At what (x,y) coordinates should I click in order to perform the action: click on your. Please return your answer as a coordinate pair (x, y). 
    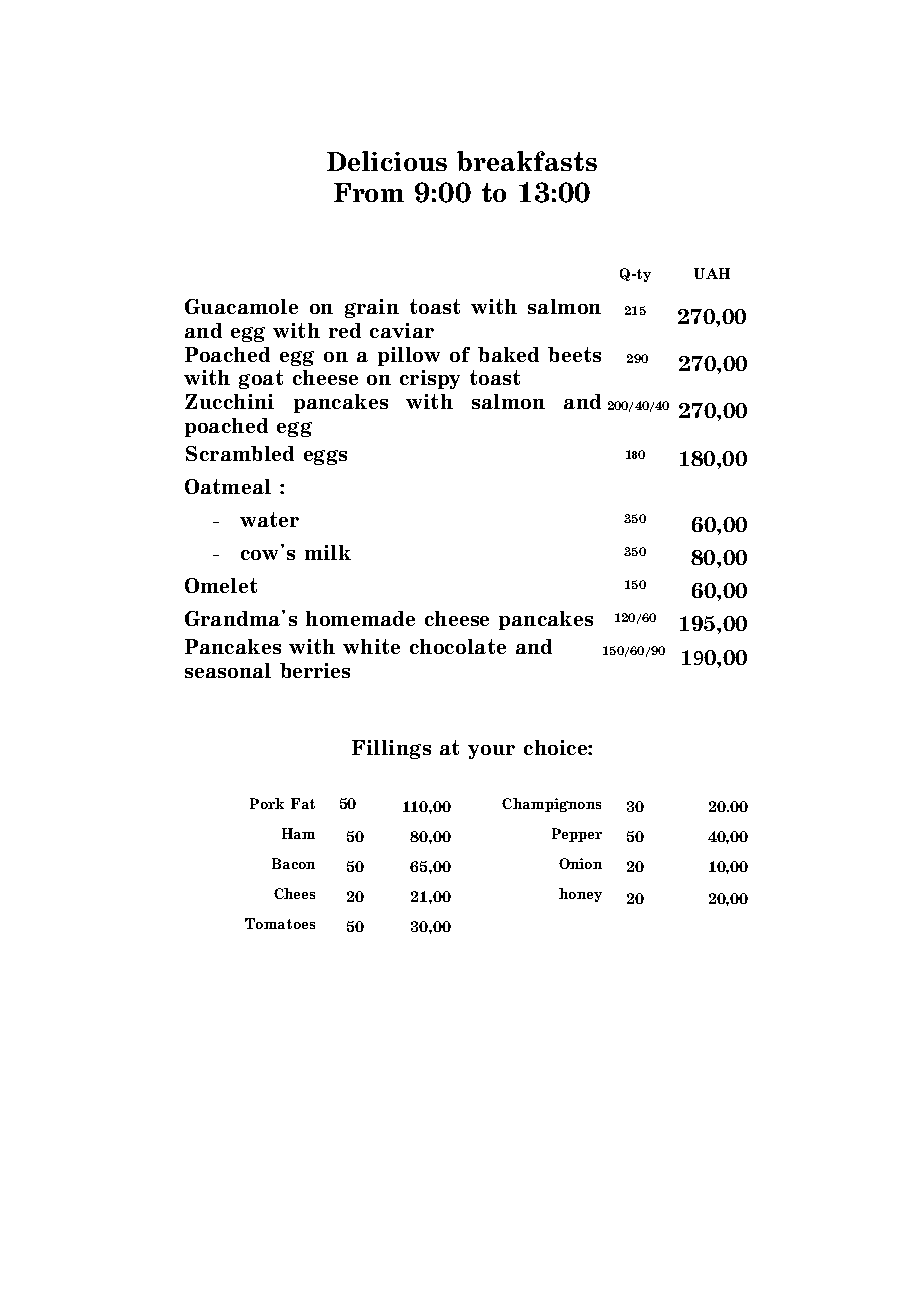
    Looking at the image, I should click on (491, 752).
